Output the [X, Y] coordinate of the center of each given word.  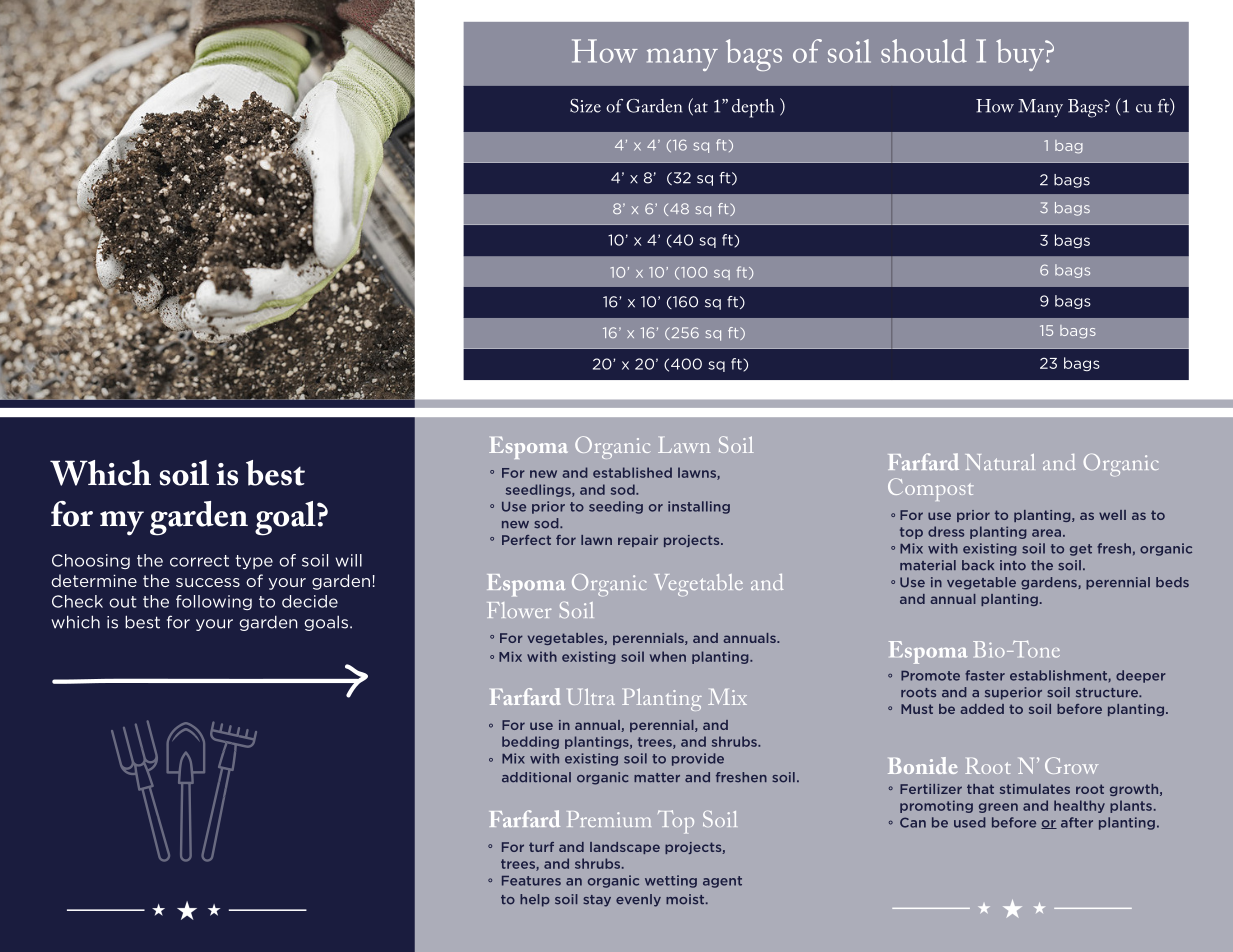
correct [199, 561]
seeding [616, 507]
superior [1013, 693]
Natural [1000, 462]
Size [585, 106]
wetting [671, 881]
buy [1021, 55]
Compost [931, 489]
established [632, 472]
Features [531, 881]
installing [699, 507]
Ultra [591, 696]
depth [753, 108]
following [214, 602]
